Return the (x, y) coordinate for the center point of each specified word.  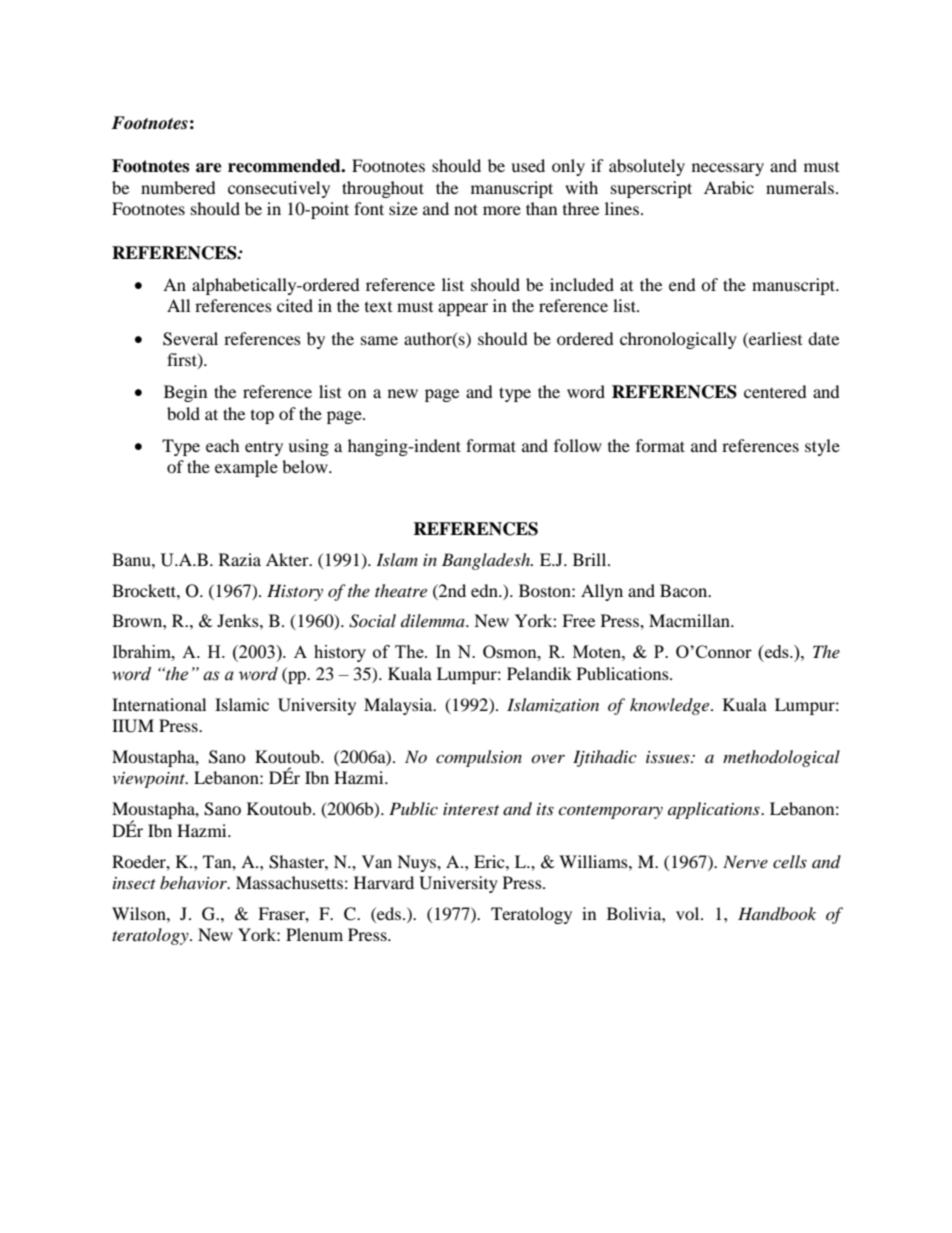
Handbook (777, 914)
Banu (132, 559)
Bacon (685, 590)
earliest (774, 338)
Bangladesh (487, 561)
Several (190, 339)
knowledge (671, 706)
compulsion (479, 758)
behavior (194, 882)
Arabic (729, 187)
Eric (490, 861)
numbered (178, 187)
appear (463, 309)
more (502, 210)
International (159, 704)
